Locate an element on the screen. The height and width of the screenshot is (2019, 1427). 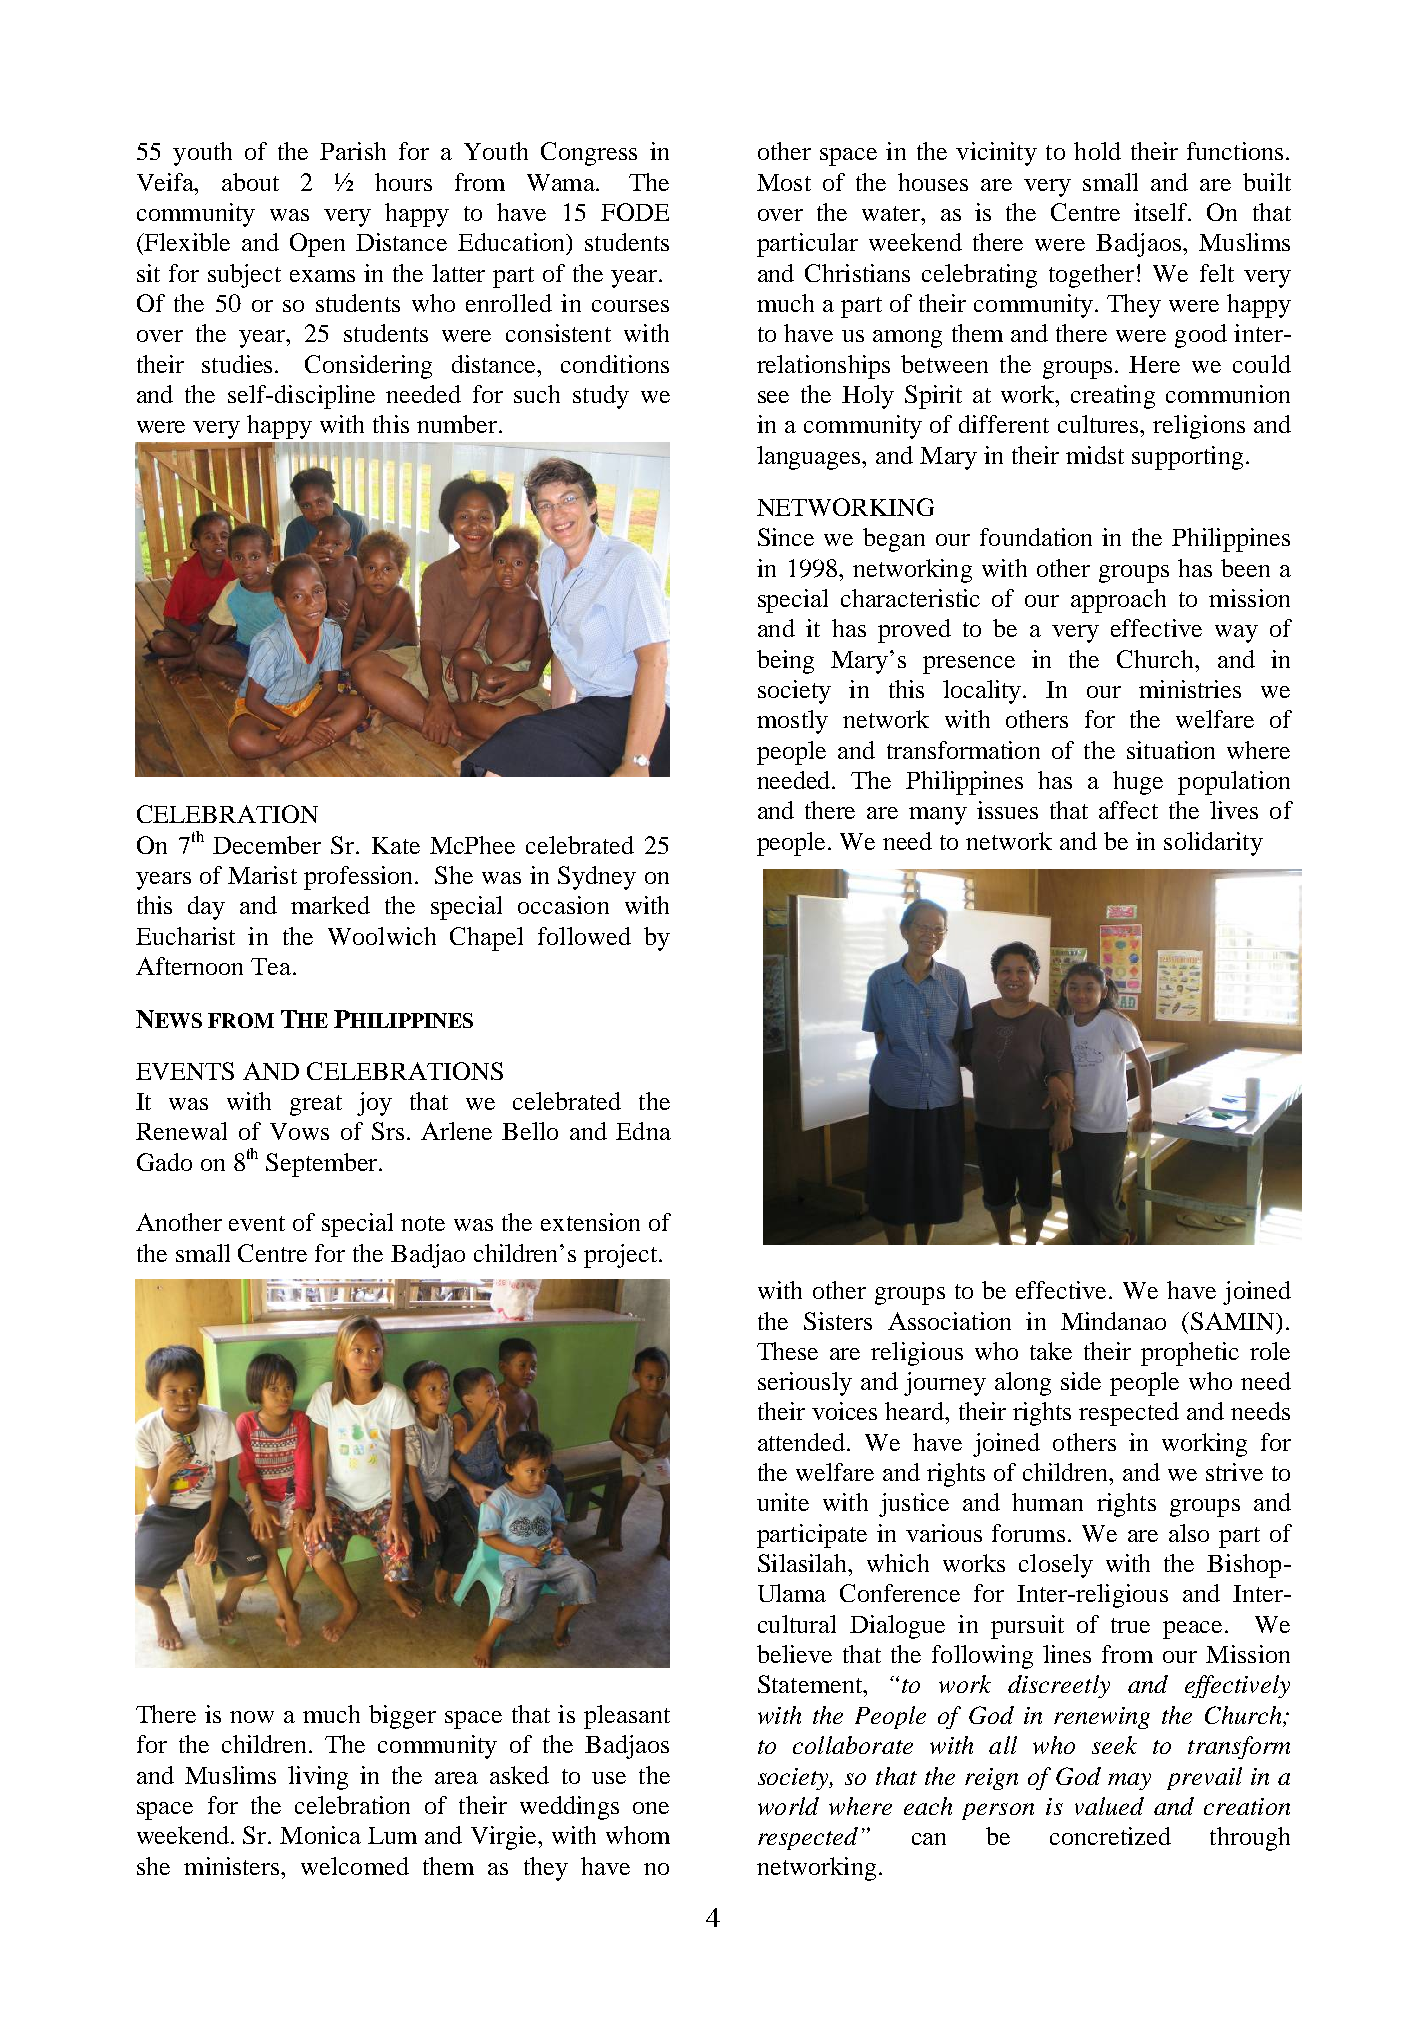
followed is located at coordinates (584, 936).
